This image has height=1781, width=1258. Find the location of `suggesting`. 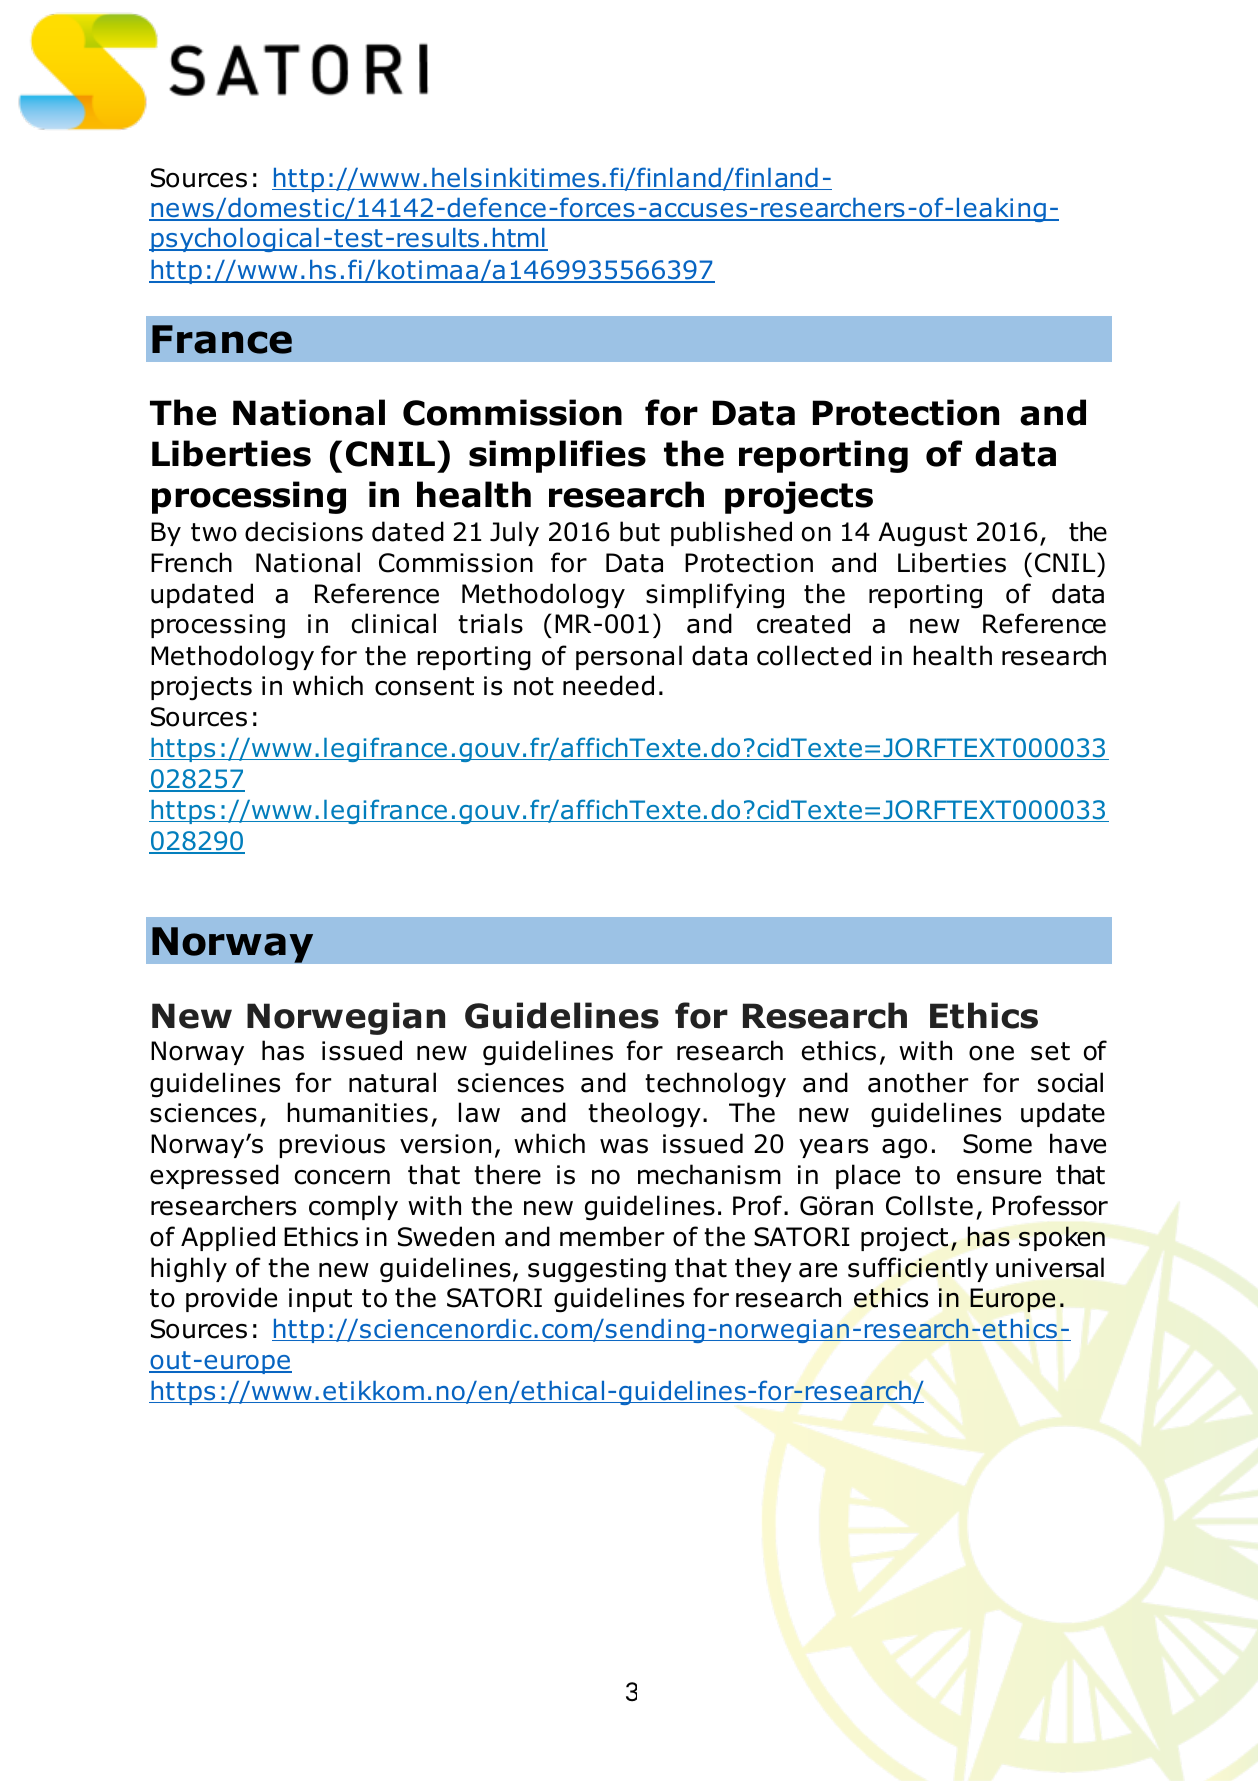

suggesting is located at coordinates (597, 1270).
